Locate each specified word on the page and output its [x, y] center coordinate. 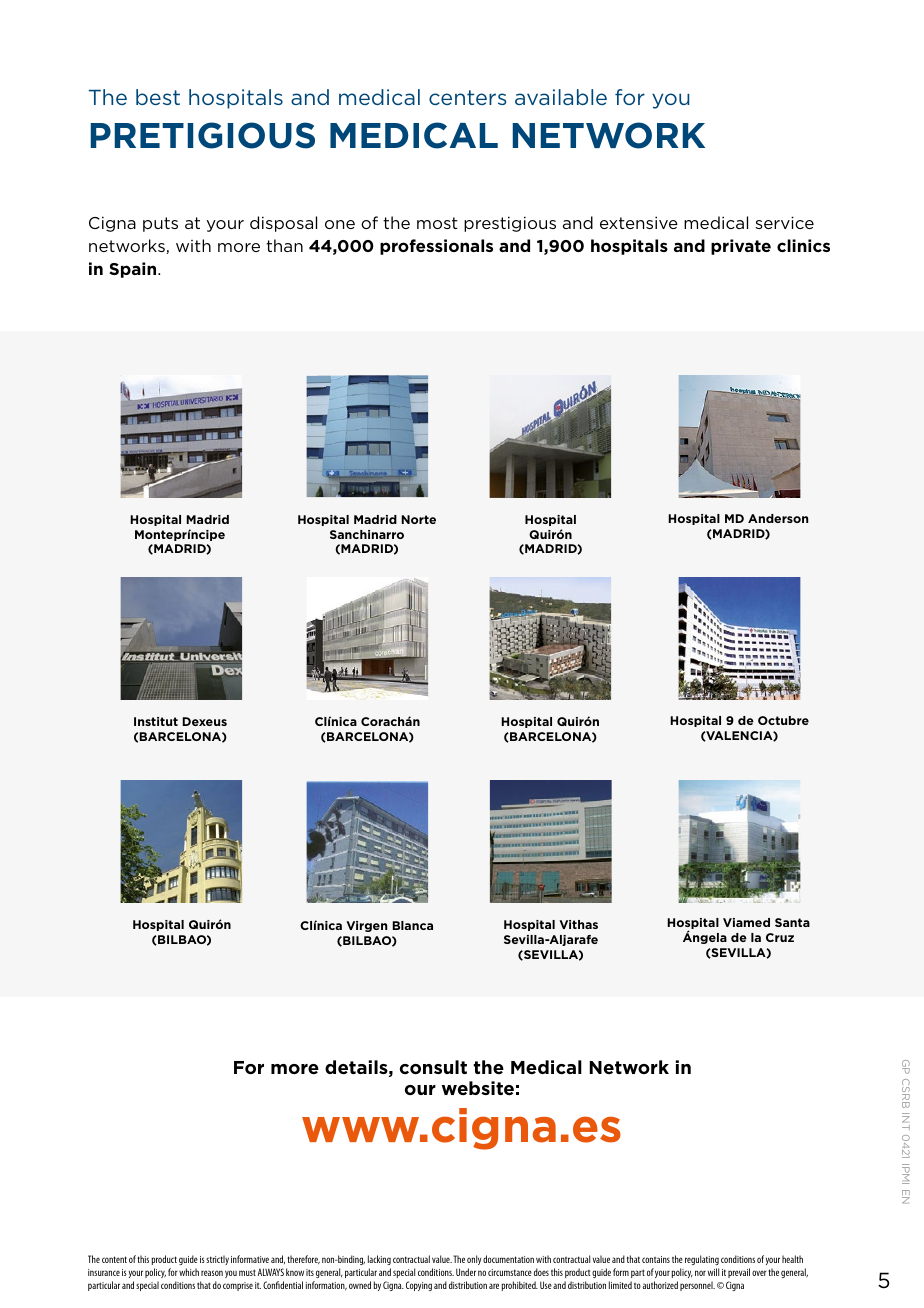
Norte [418, 519]
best [158, 97]
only [474, 1260]
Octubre [783, 720]
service [784, 222]
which [189, 1272]
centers [467, 97]
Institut [156, 721]
